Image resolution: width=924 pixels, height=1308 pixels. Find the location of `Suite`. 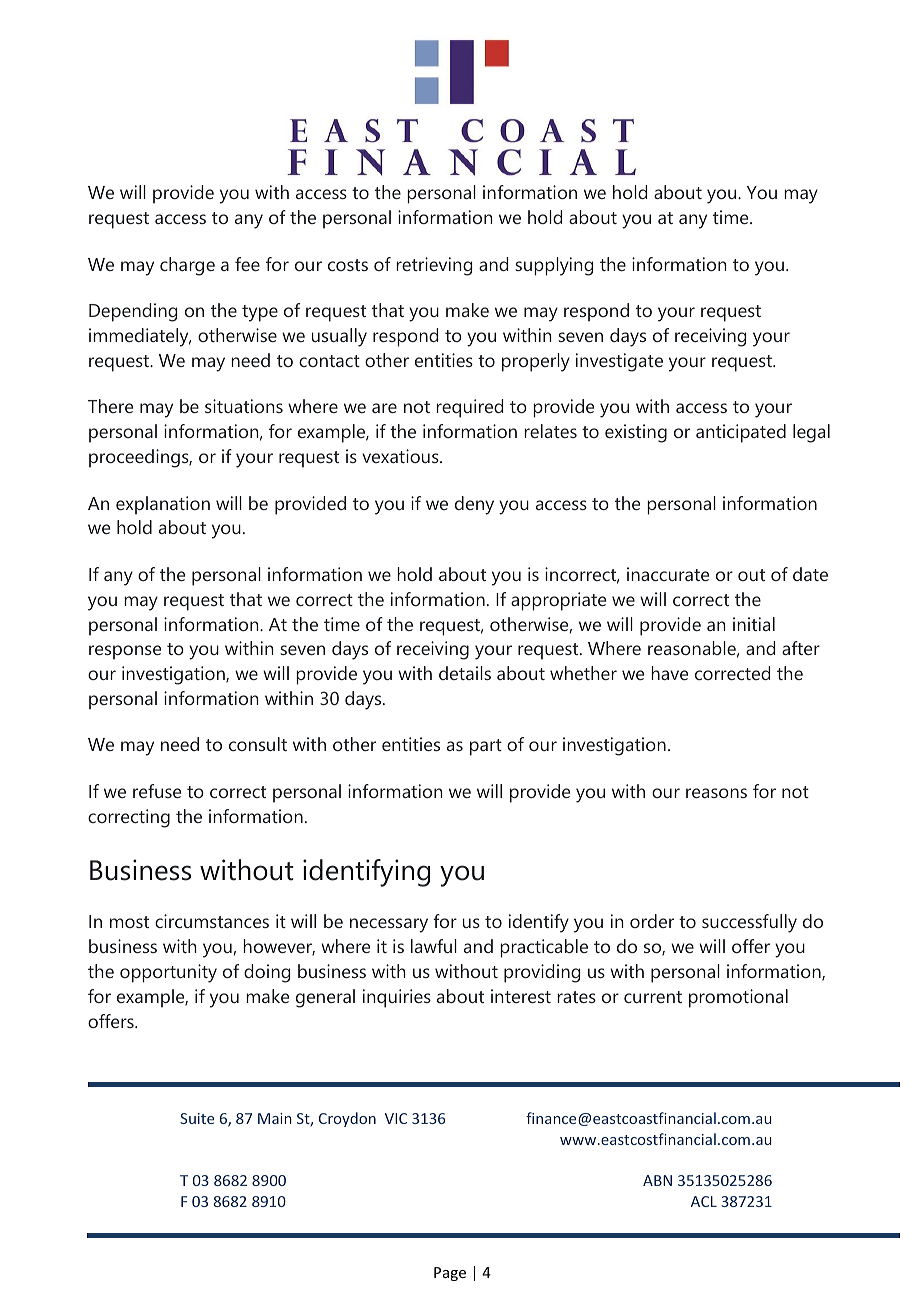

Suite is located at coordinates (197, 1118).
